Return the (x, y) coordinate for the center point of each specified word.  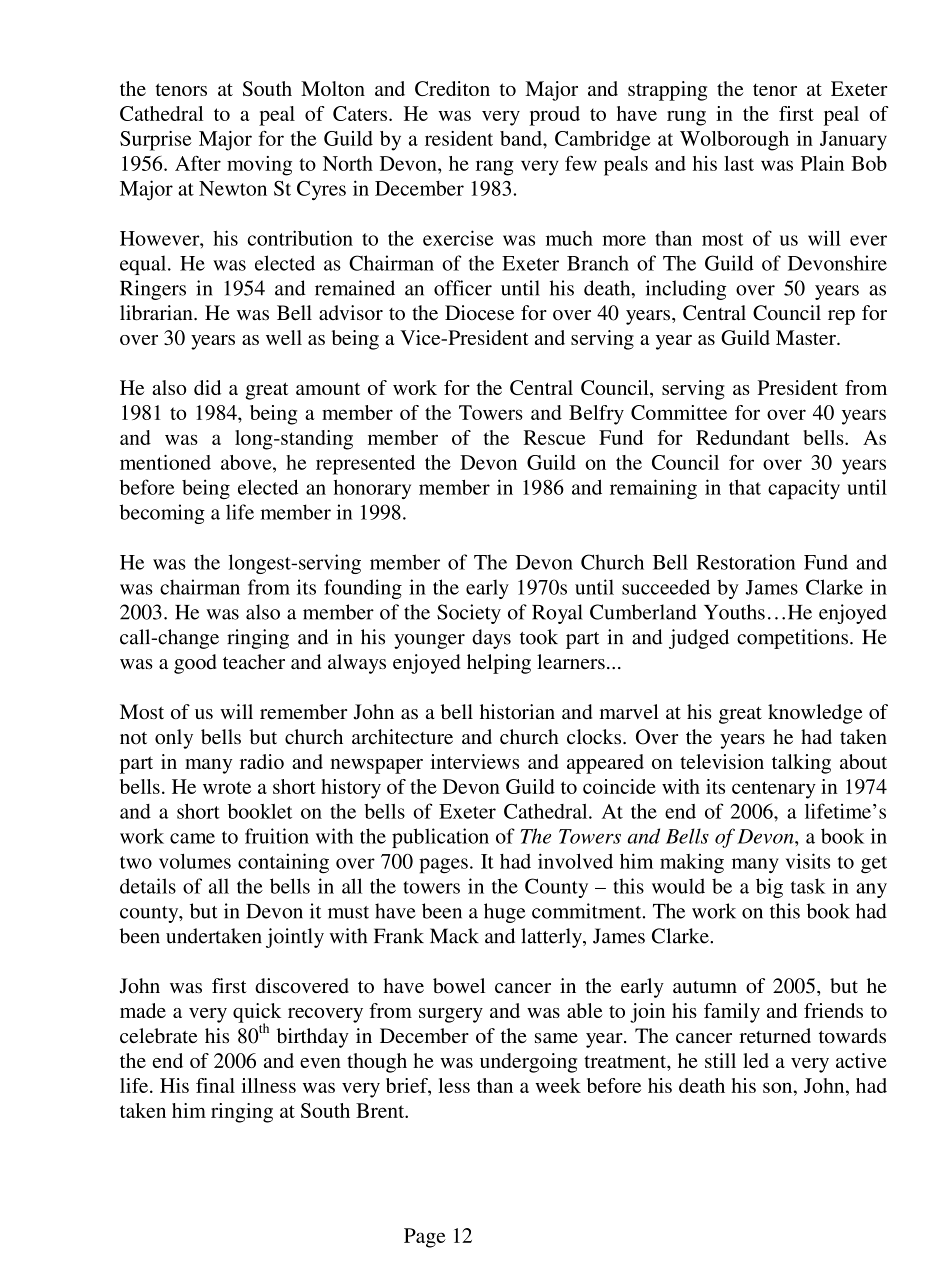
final (215, 1085)
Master (807, 337)
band (522, 138)
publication (440, 838)
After (198, 163)
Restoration (746, 562)
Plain (822, 163)
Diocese (479, 312)
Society (469, 614)
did (207, 387)
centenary (774, 790)
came (192, 838)
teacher (254, 662)
